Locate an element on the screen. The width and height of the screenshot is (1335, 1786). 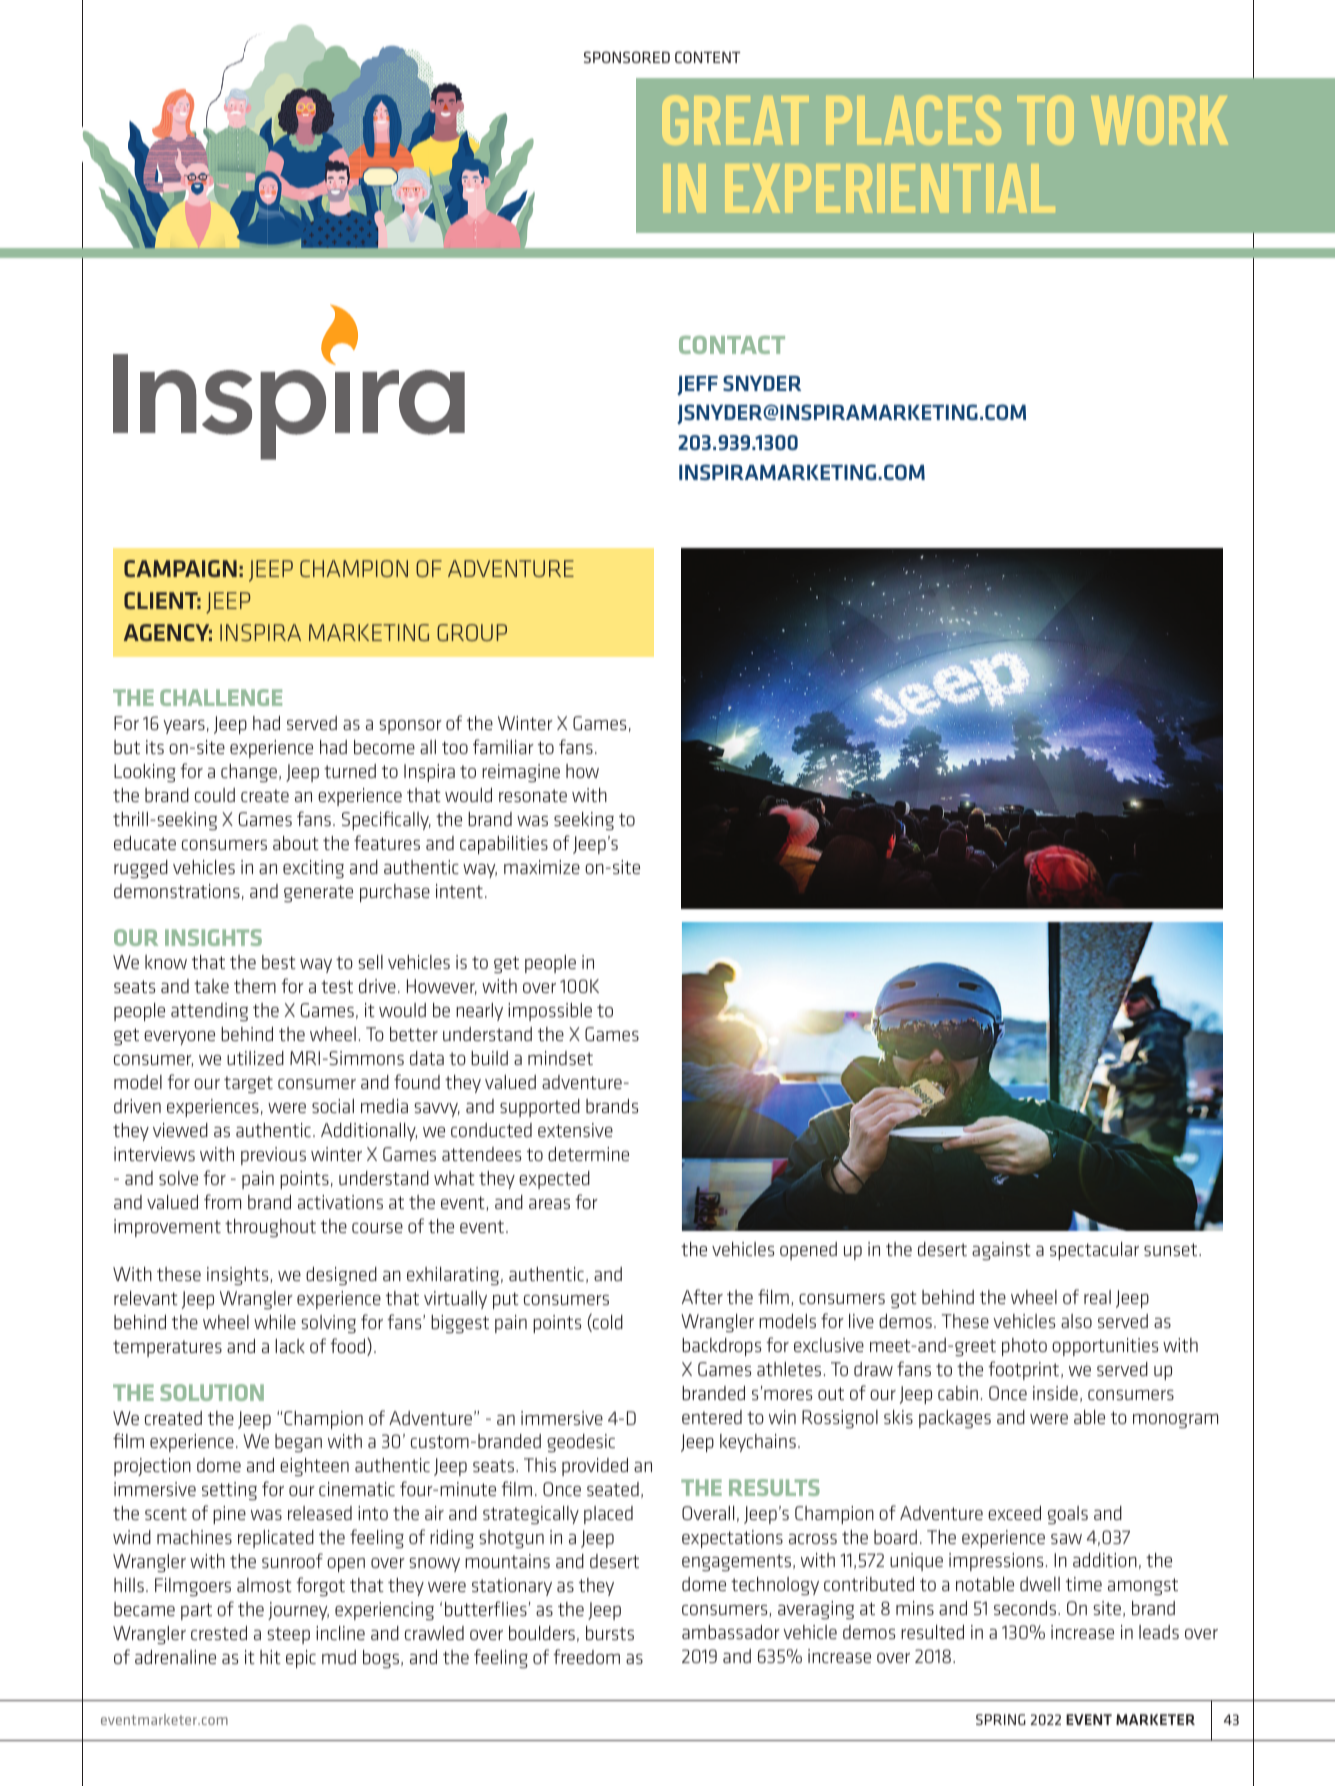
JEFF is located at coordinates (697, 386).
